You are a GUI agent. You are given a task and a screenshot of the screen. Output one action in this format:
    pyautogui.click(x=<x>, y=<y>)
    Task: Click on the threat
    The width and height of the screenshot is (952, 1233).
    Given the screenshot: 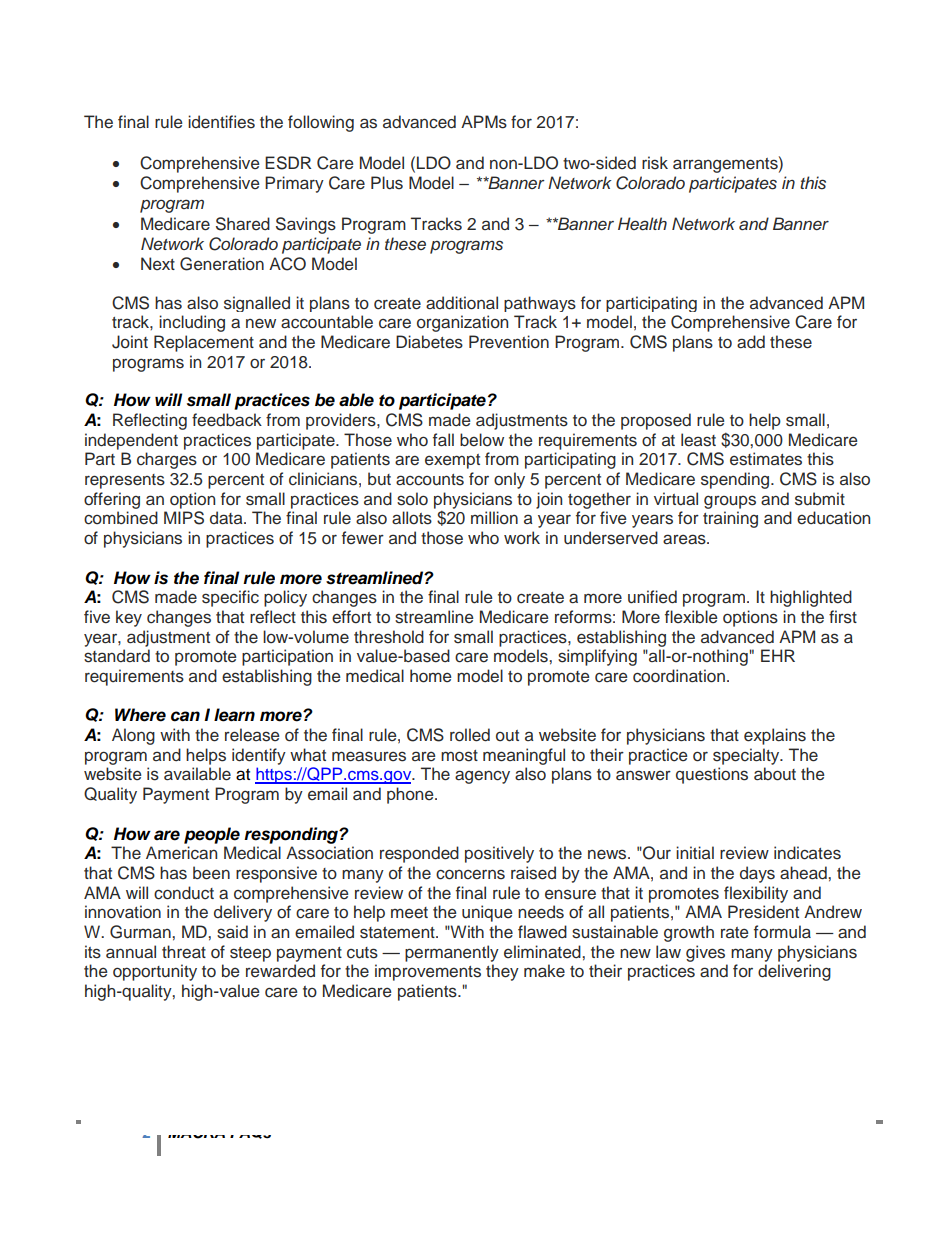 What is the action you would take?
    pyautogui.click(x=184, y=952)
